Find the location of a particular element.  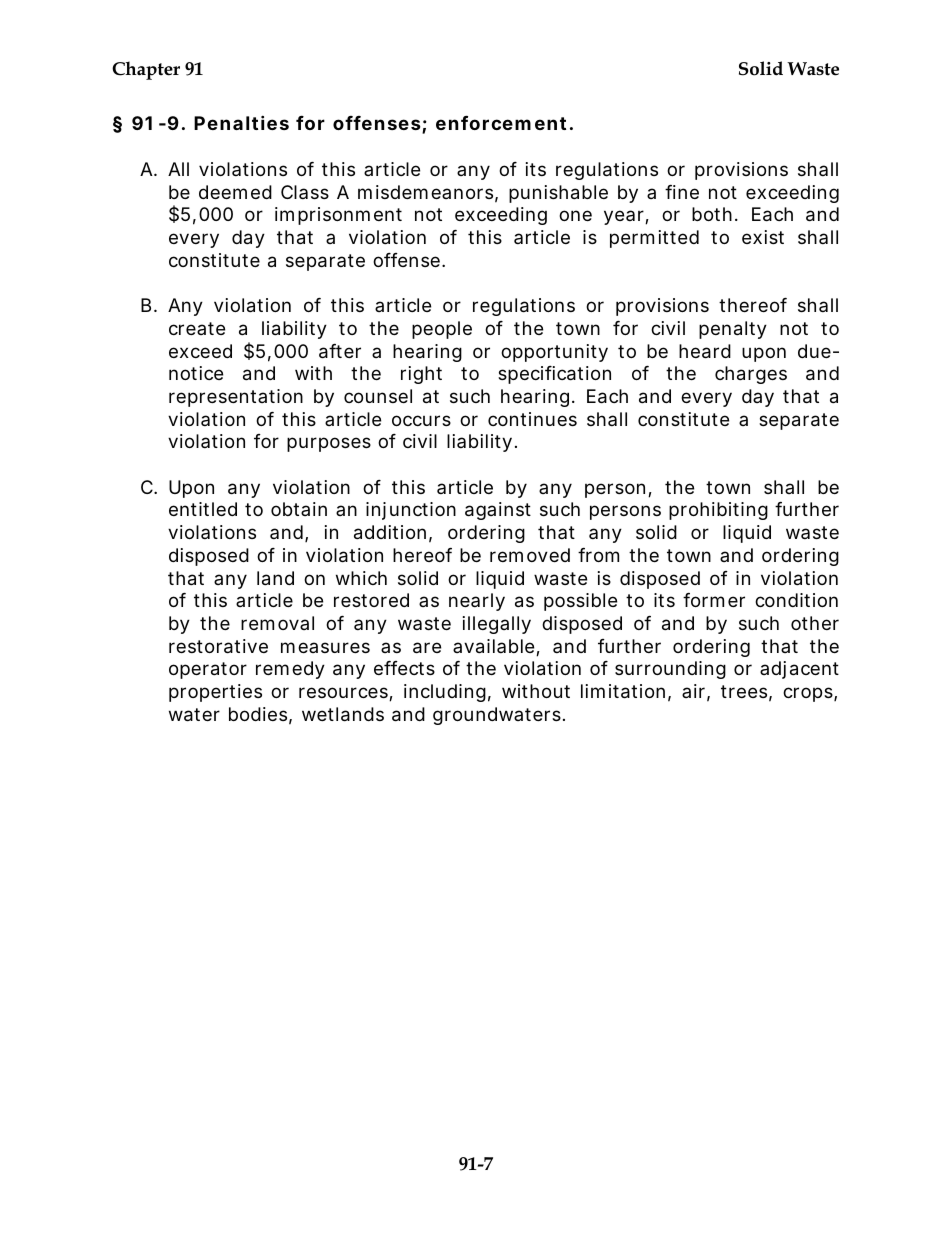

against is located at coordinates (498, 511).
